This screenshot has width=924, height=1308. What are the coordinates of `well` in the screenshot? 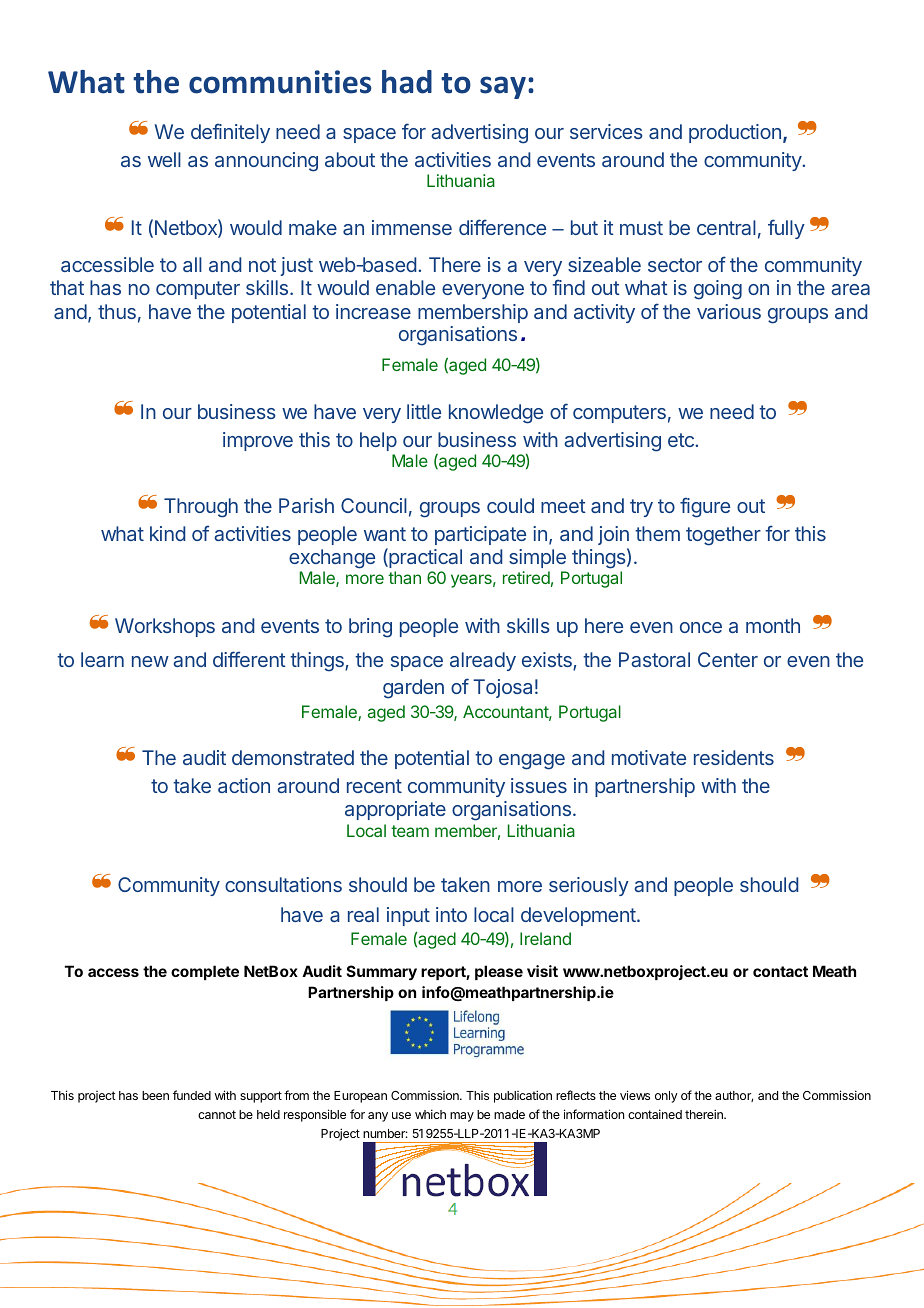 It's located at (164, 159).
